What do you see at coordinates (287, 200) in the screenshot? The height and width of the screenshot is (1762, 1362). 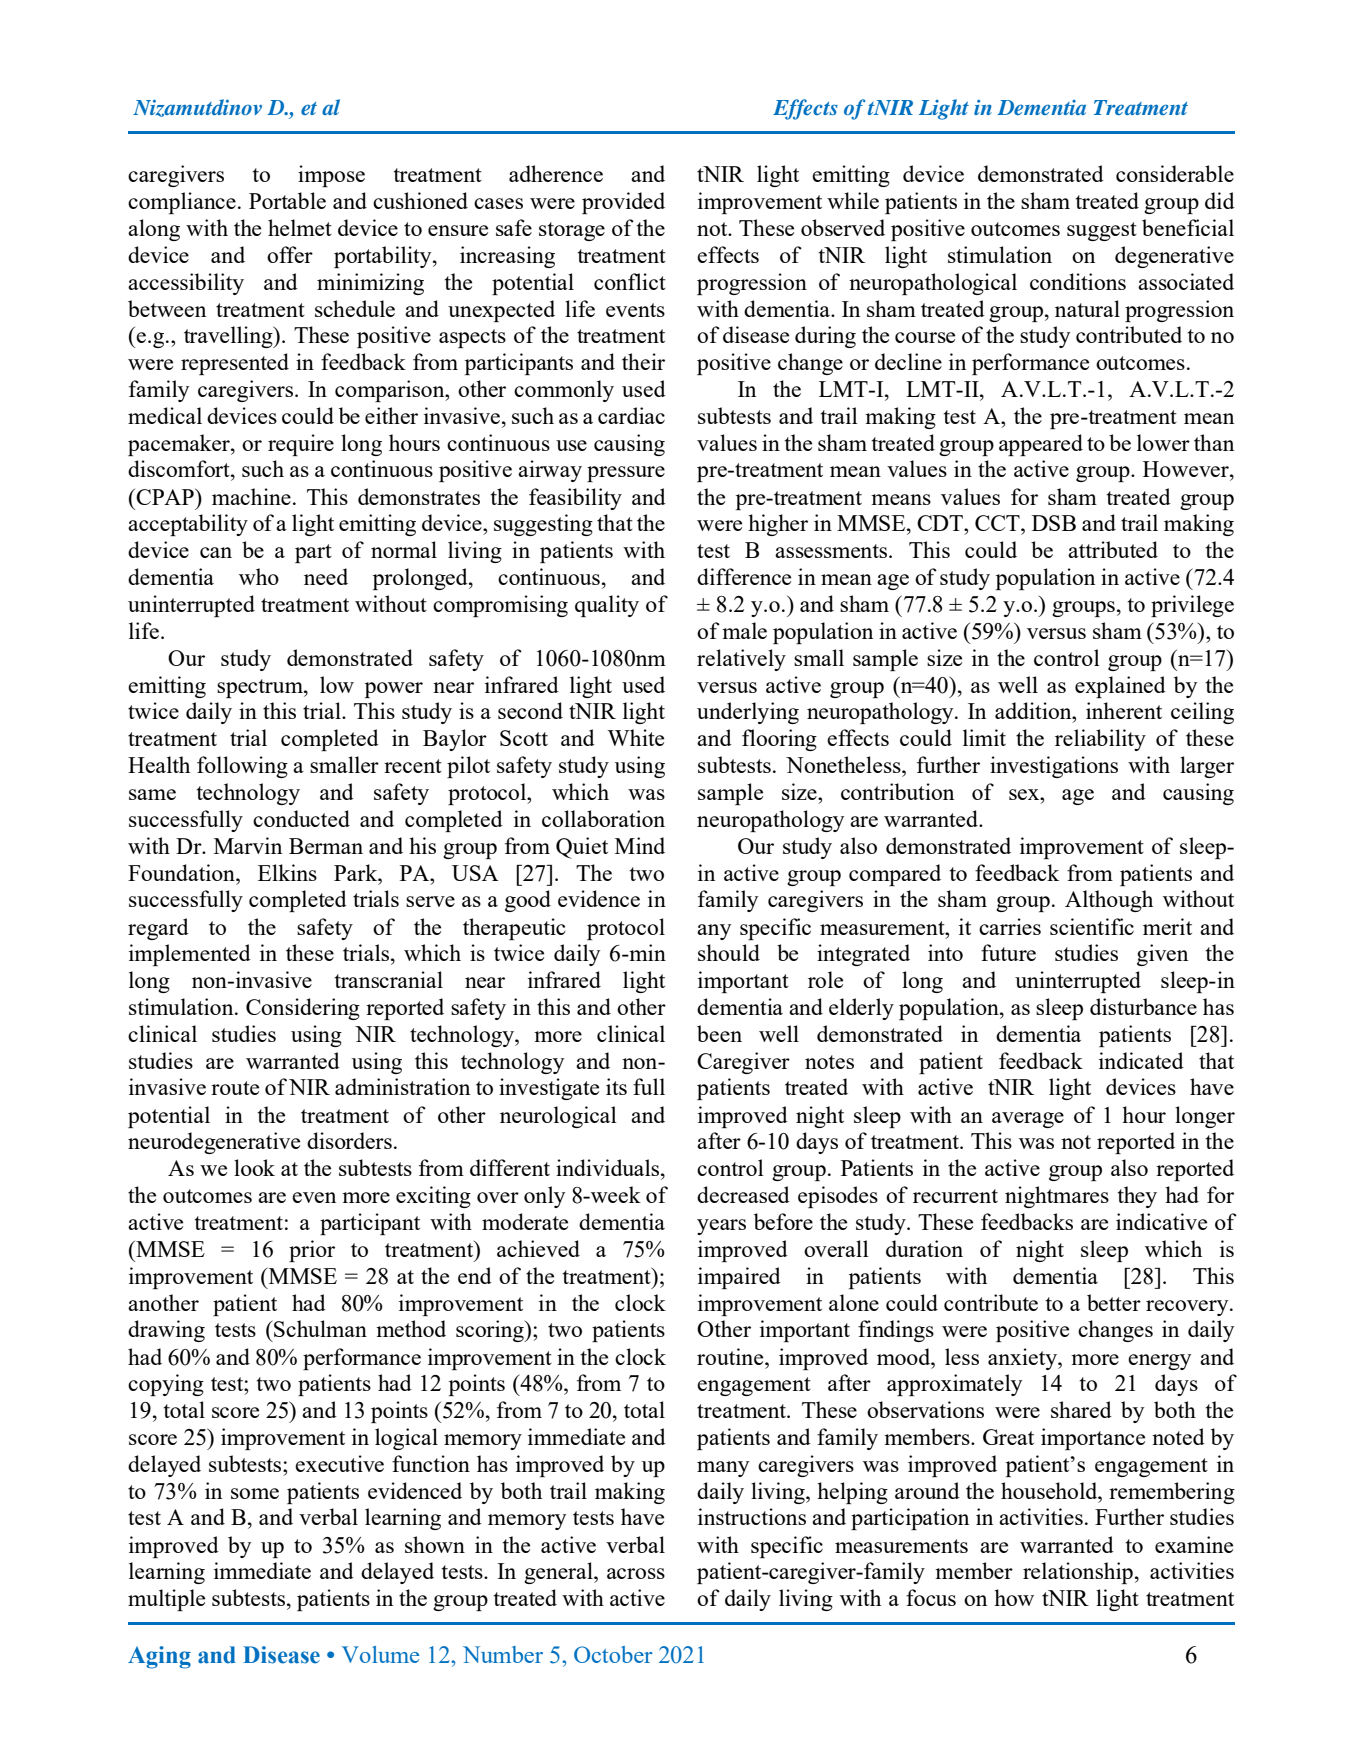 I see `Portable` at bounding box center [287, 200].
